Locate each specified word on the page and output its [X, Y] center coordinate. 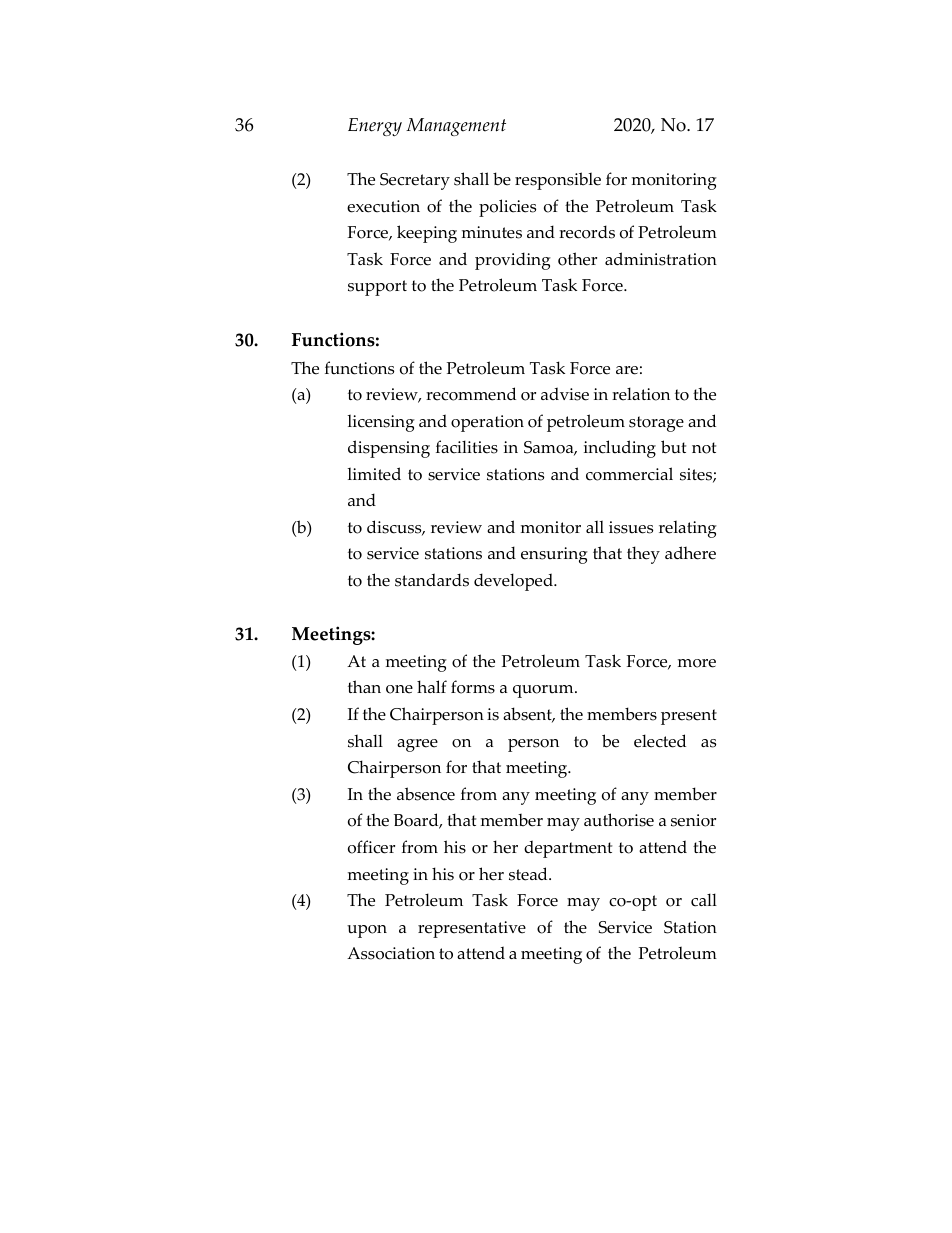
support [377, 288]
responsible [558, 181]
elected [660, 741]
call [704, 900]
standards [432, 580]
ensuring [554, 555]
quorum [544, 691]
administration [661, 259]
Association [391, 953]
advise [565, 394]
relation [641, 394]
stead [529, 874]
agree [417, 745]
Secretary [415, 181]
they [643, 555]
